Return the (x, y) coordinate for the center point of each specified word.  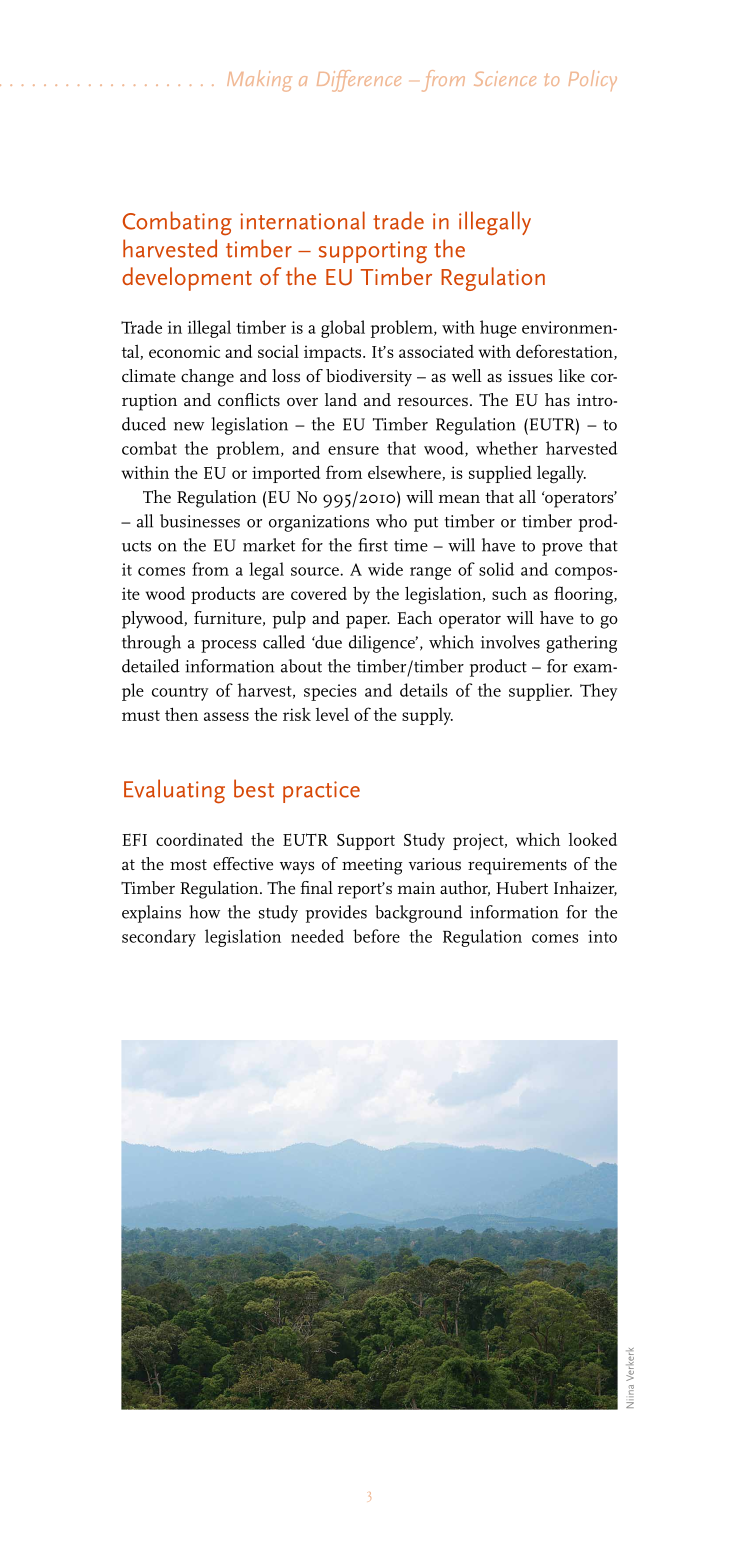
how (204, 912)
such (509, 593)
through (151, 644)
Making (259, 81)
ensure (353, 450)
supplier (540, 692)
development (187, 279)
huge (498, 329)
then (181, 714)
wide (385, 569)
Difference (359, 81)
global (343, 329)
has (557, 399)
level (332, 714)
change (207, 378)
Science (505, 78)
